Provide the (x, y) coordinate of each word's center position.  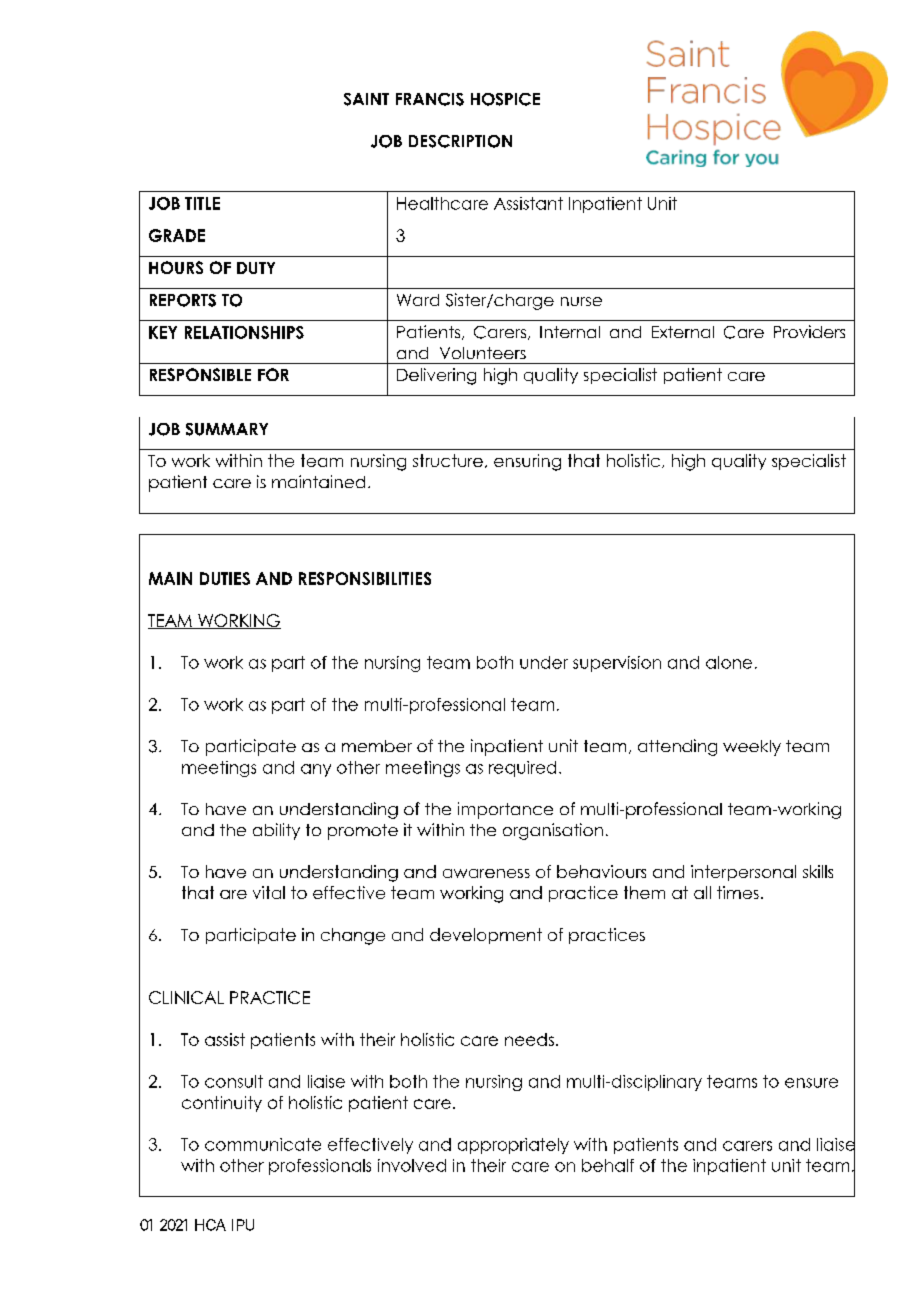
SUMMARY (227, 429)
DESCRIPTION (460, 141)
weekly (752, 748)
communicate (263, 1144)
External (683, 332)
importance (505, 810)
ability (276, 831)
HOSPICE (505, 99)
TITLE (202, 203)
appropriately (513, 1146)
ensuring (527, 462)
